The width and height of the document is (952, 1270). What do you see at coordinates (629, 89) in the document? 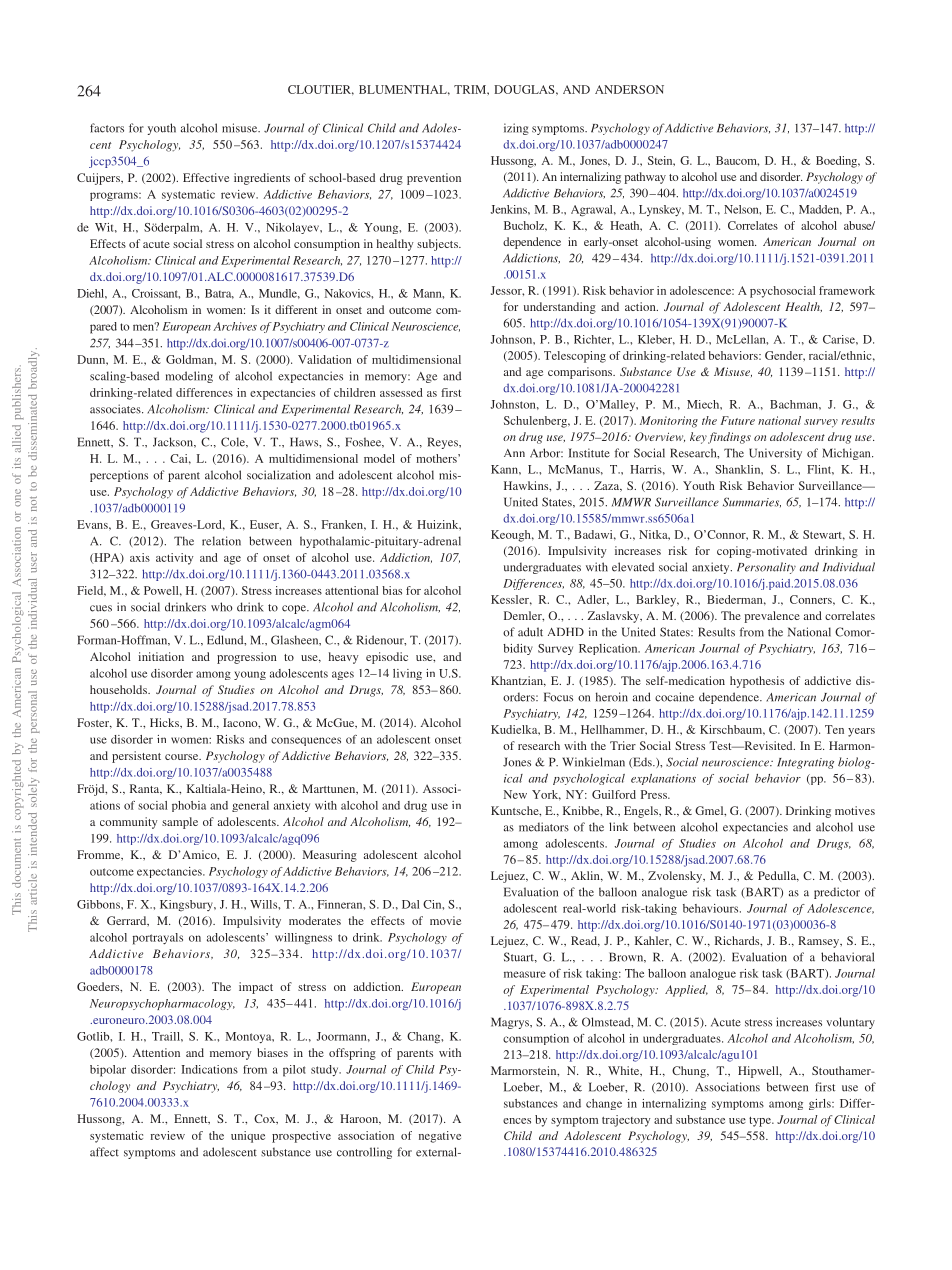
I see `ANDERSON` at bounding box center [629, 89].
